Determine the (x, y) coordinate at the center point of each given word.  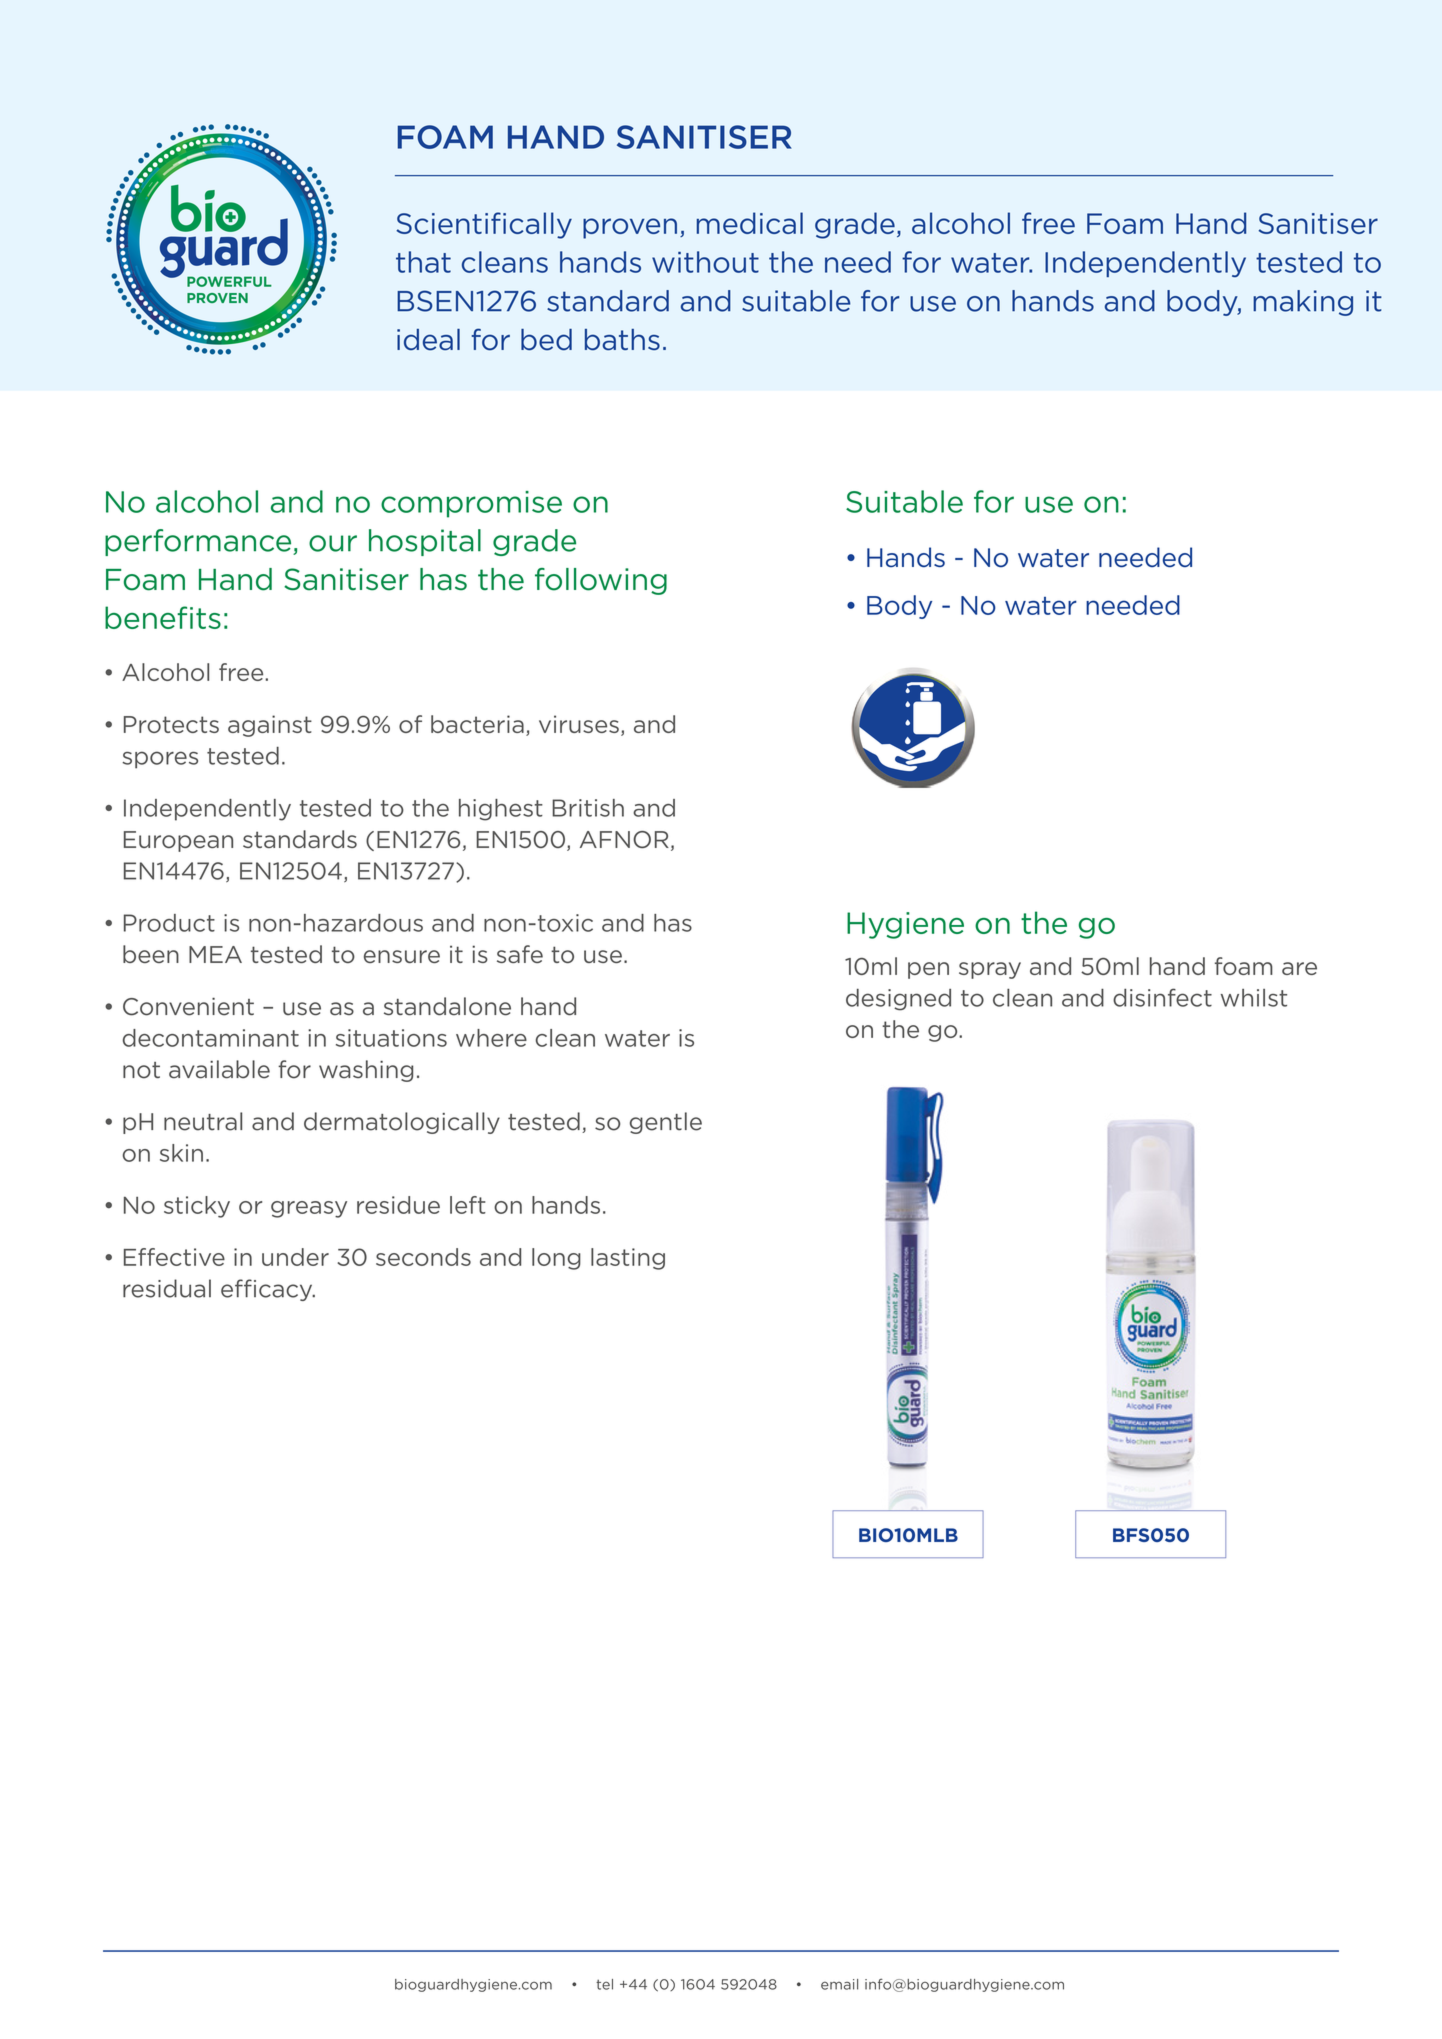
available (219, 1069)
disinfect (1162, 997)
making (1303, 303)
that (423, 262)
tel (604, 1984)
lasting (628, 1259)
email (839, 1984)
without (705, 262)
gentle (666, 1123)
